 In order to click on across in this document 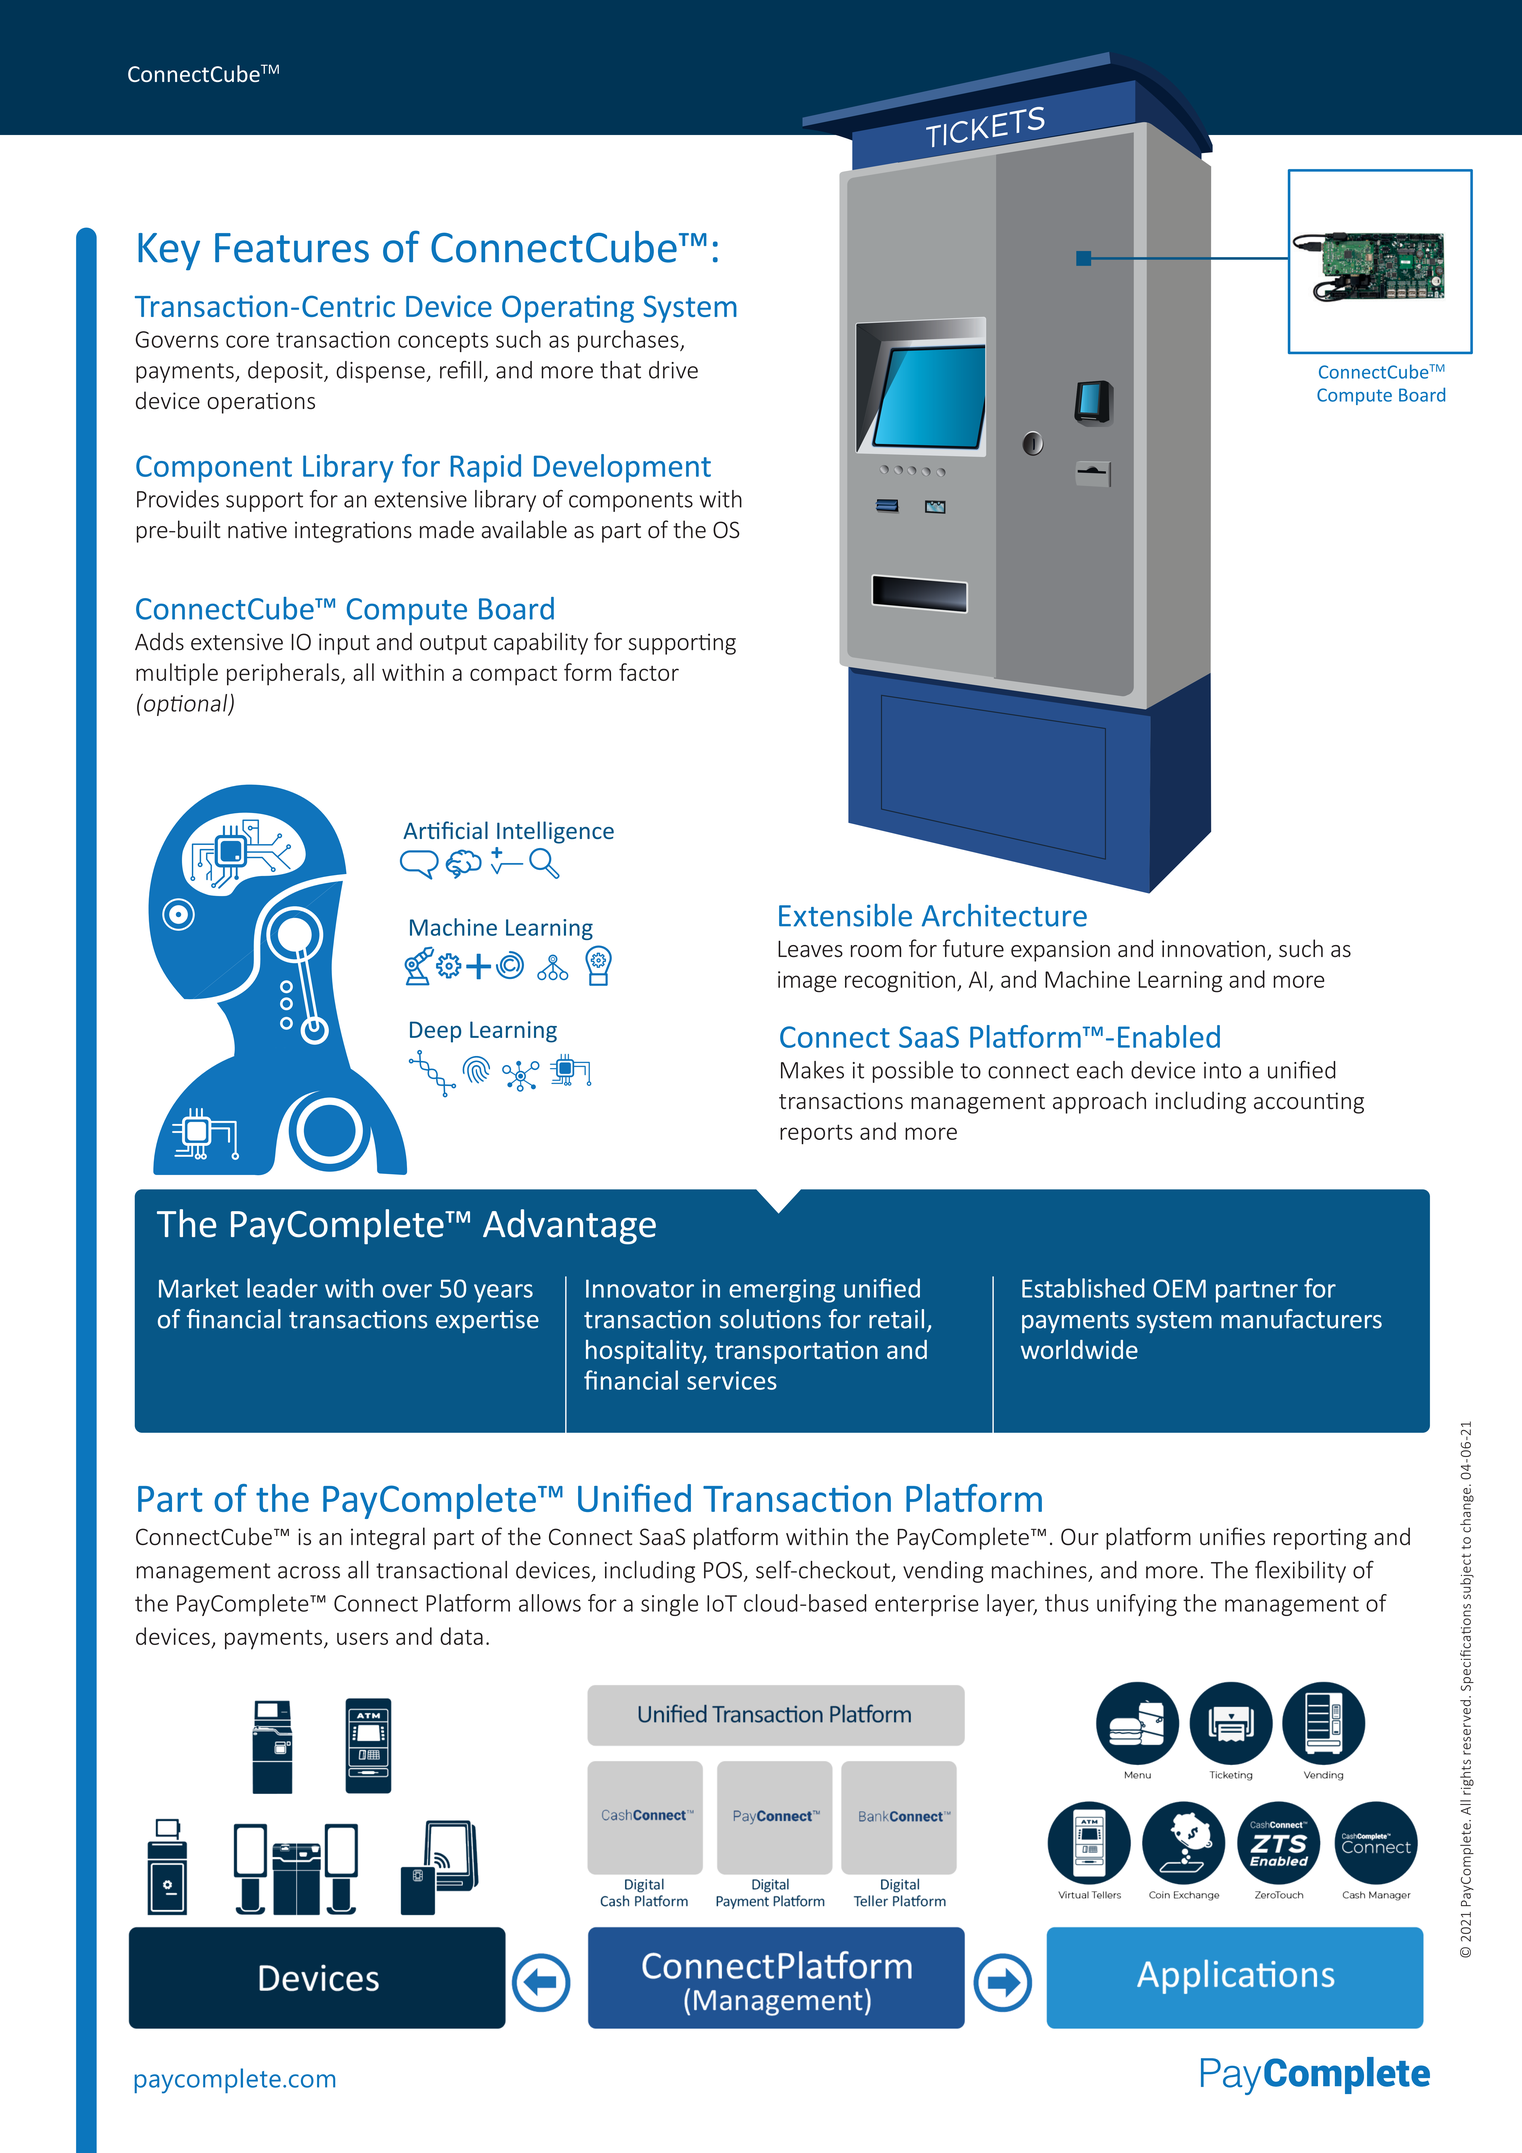, I will do `click(309, 1572)`.
